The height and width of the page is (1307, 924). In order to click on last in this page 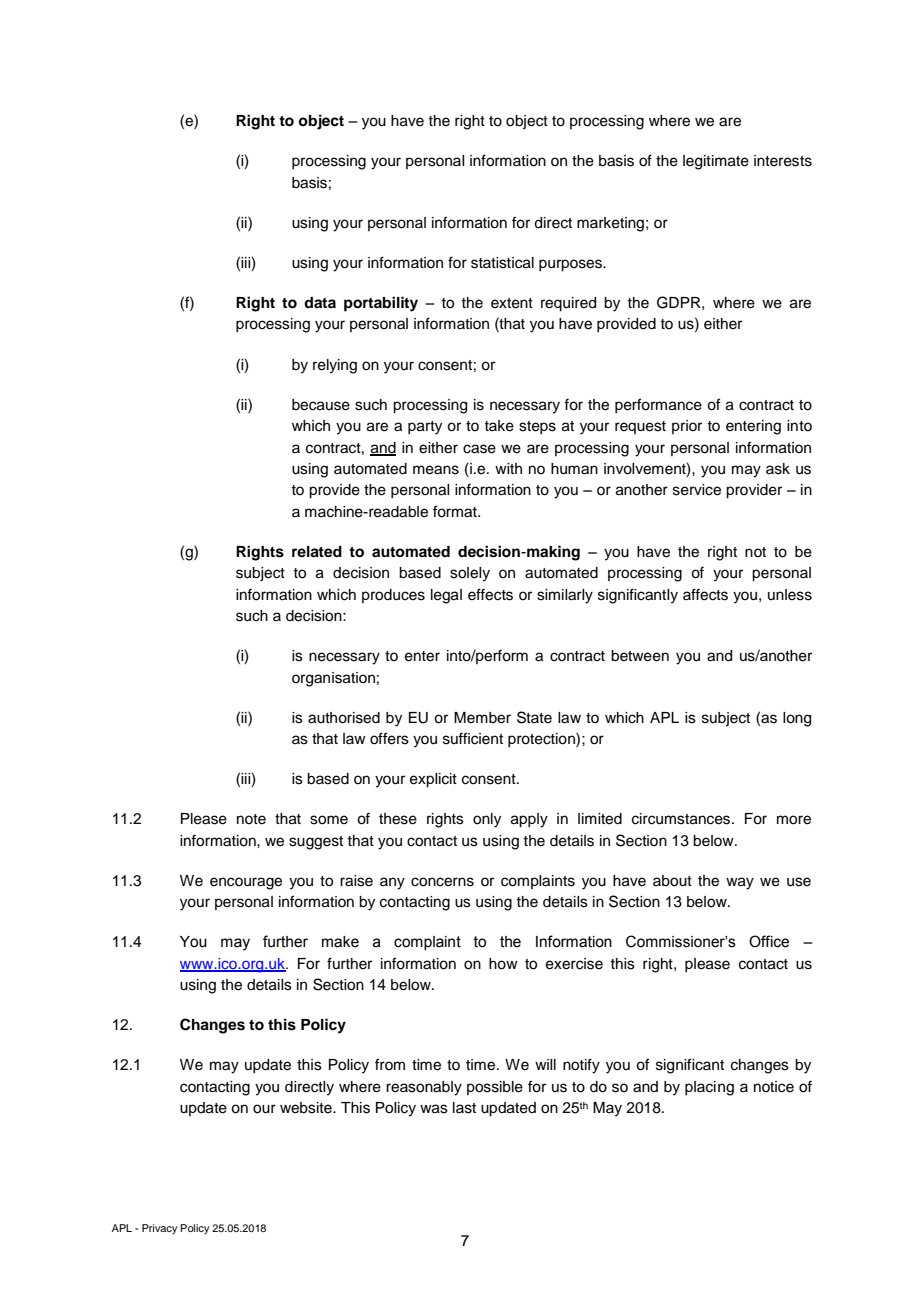, I will do `click(464, 1108)`.
